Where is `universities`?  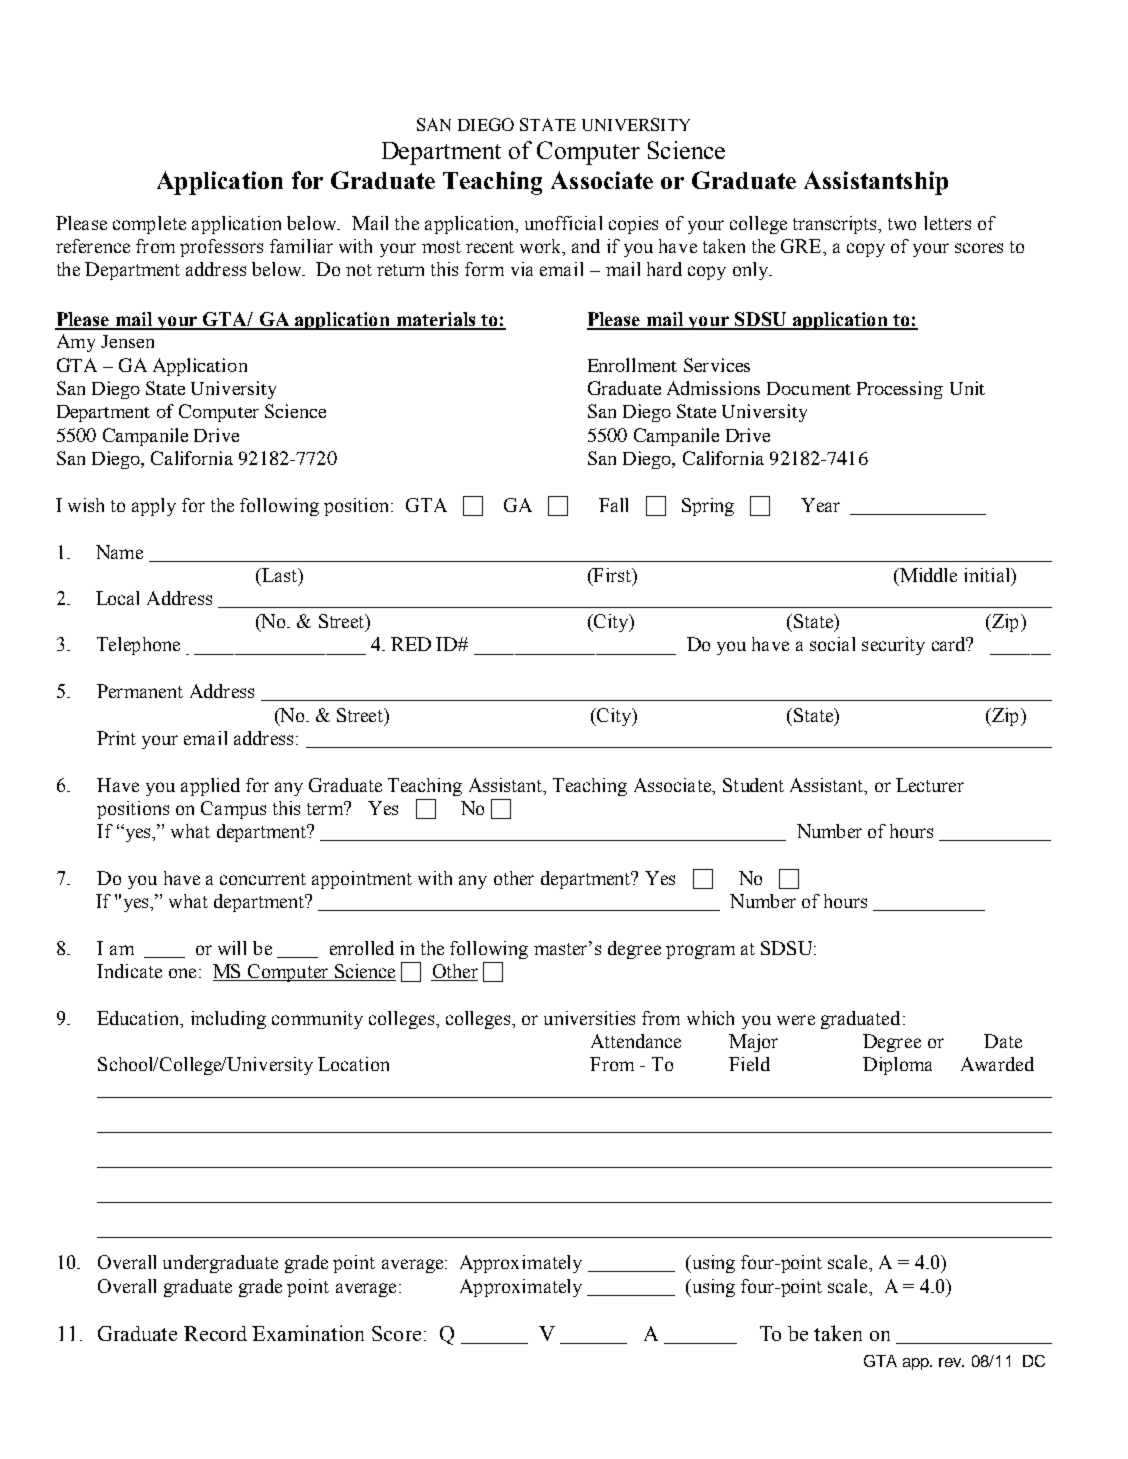
universities is located at coordinates (589, 1018).
